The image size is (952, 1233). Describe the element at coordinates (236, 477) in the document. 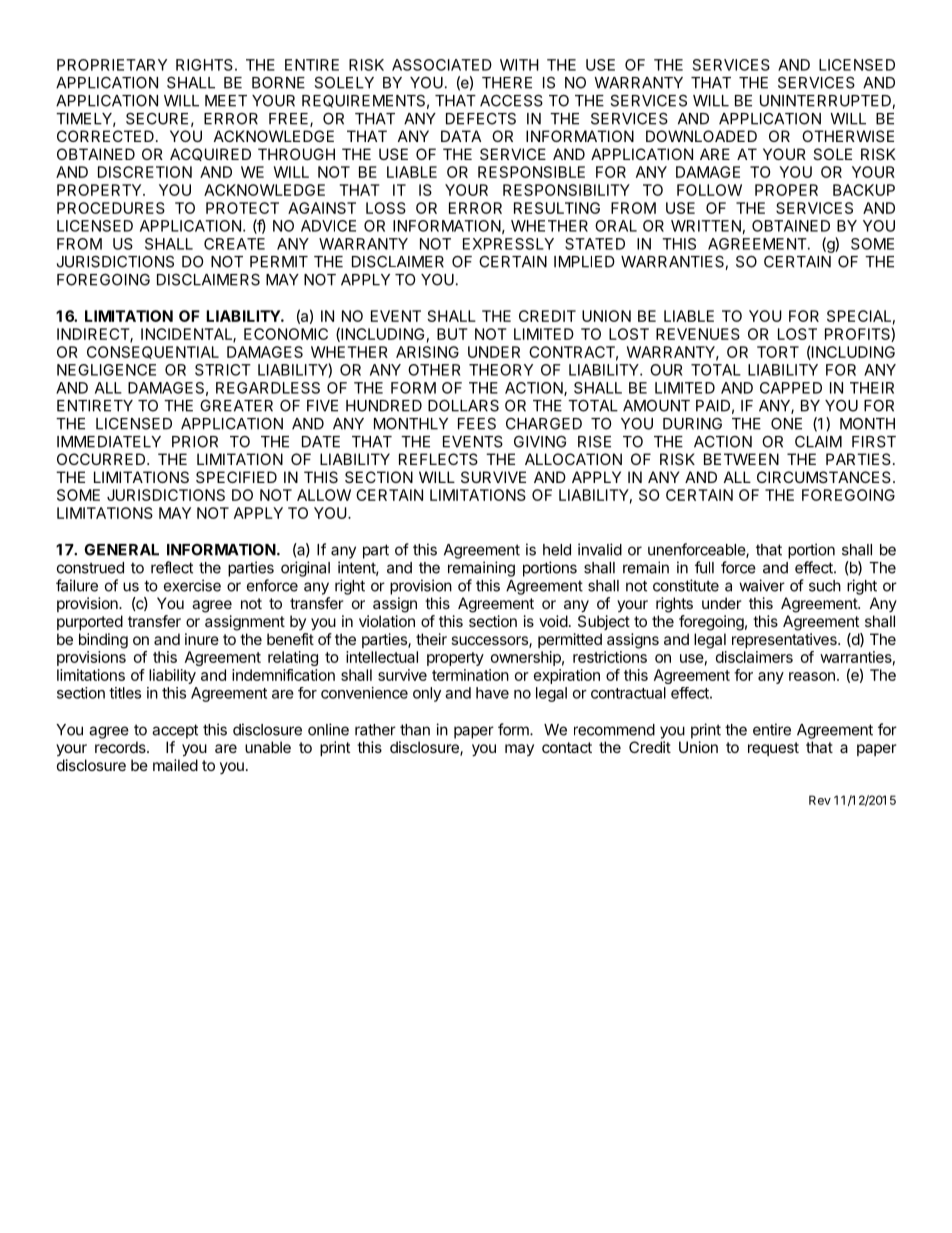

I see `SPECIFIED` at that location.
